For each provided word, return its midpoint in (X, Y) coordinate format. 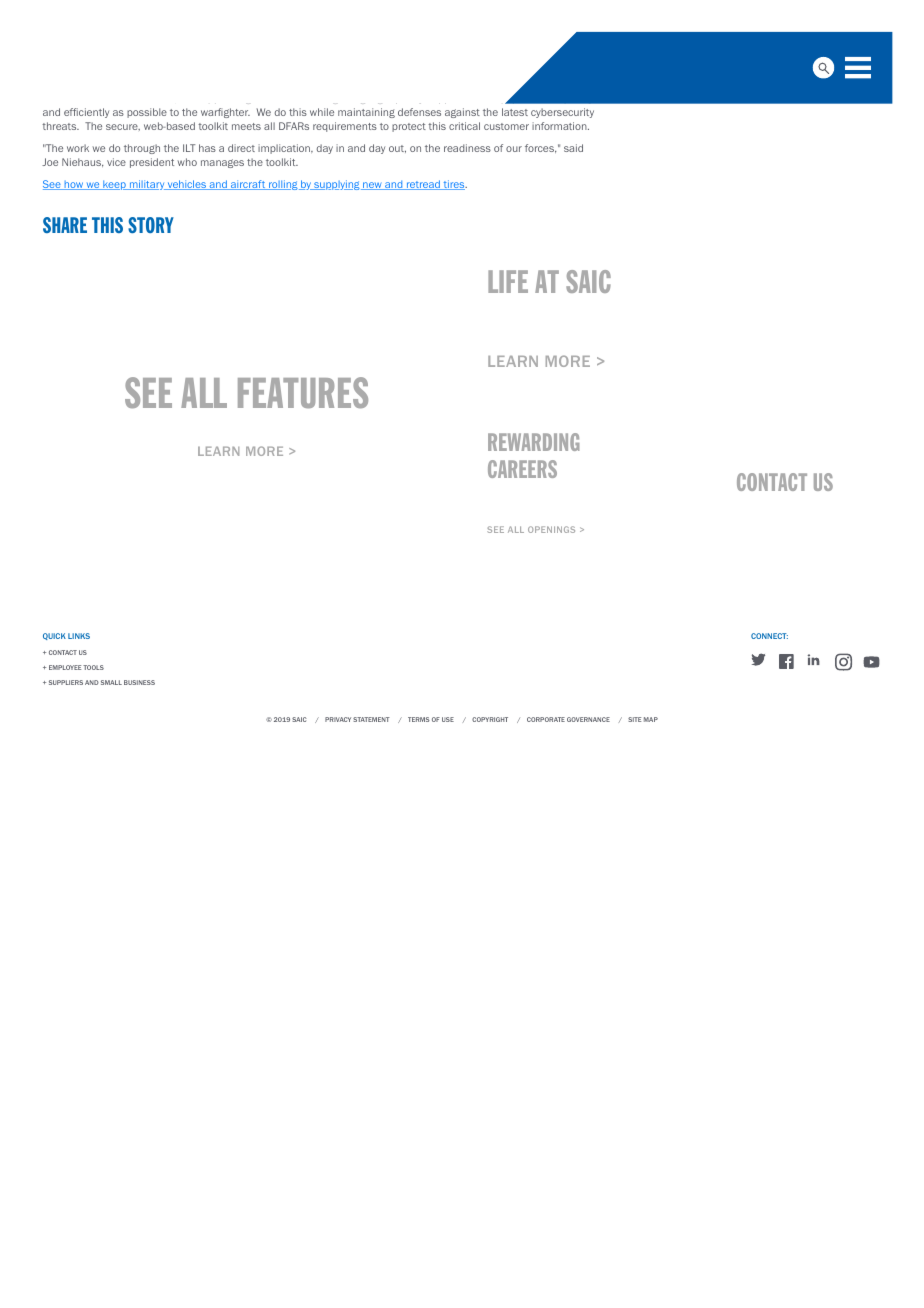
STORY (151, 225)
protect (409, 127)
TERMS (419, 719)
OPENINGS (551, 529)
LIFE (508, 281)
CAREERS (522, 469)
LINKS (79, 636)
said (573, 148)
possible (147, 113)
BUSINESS (139, 682)
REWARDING (533, 442)
